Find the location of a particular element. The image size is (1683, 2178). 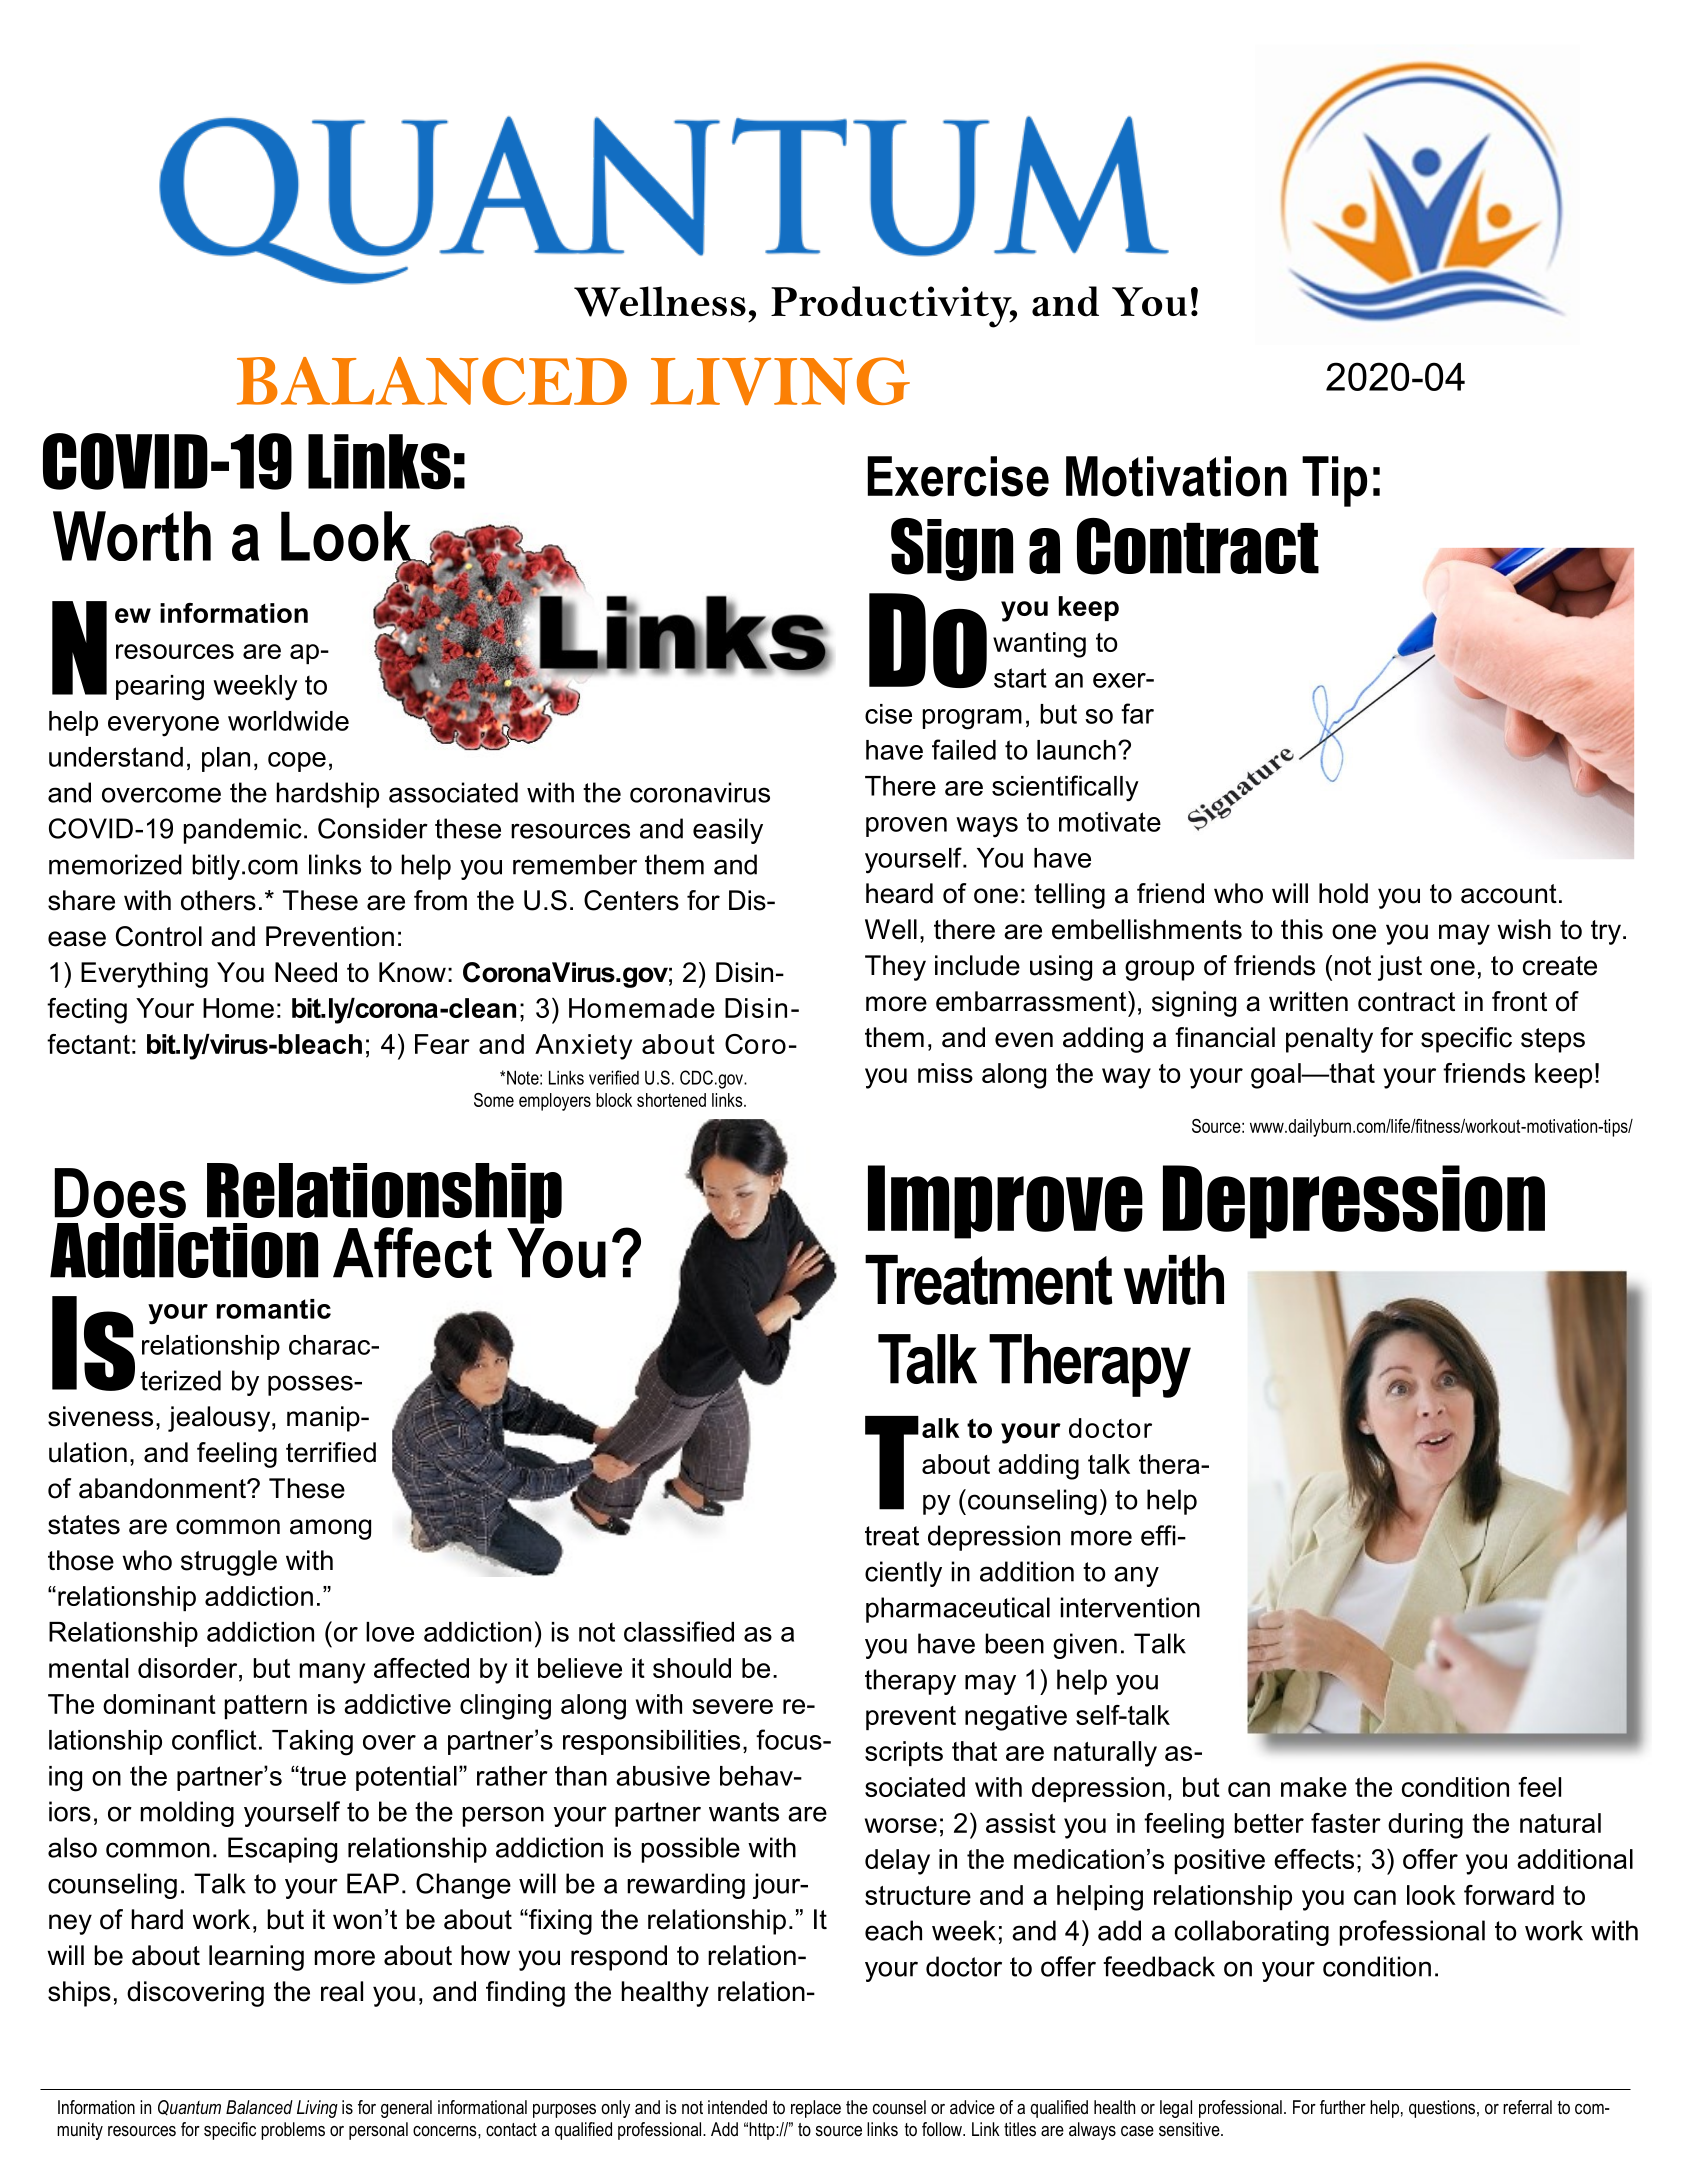

replace is located at coordinates (816, 2109).
